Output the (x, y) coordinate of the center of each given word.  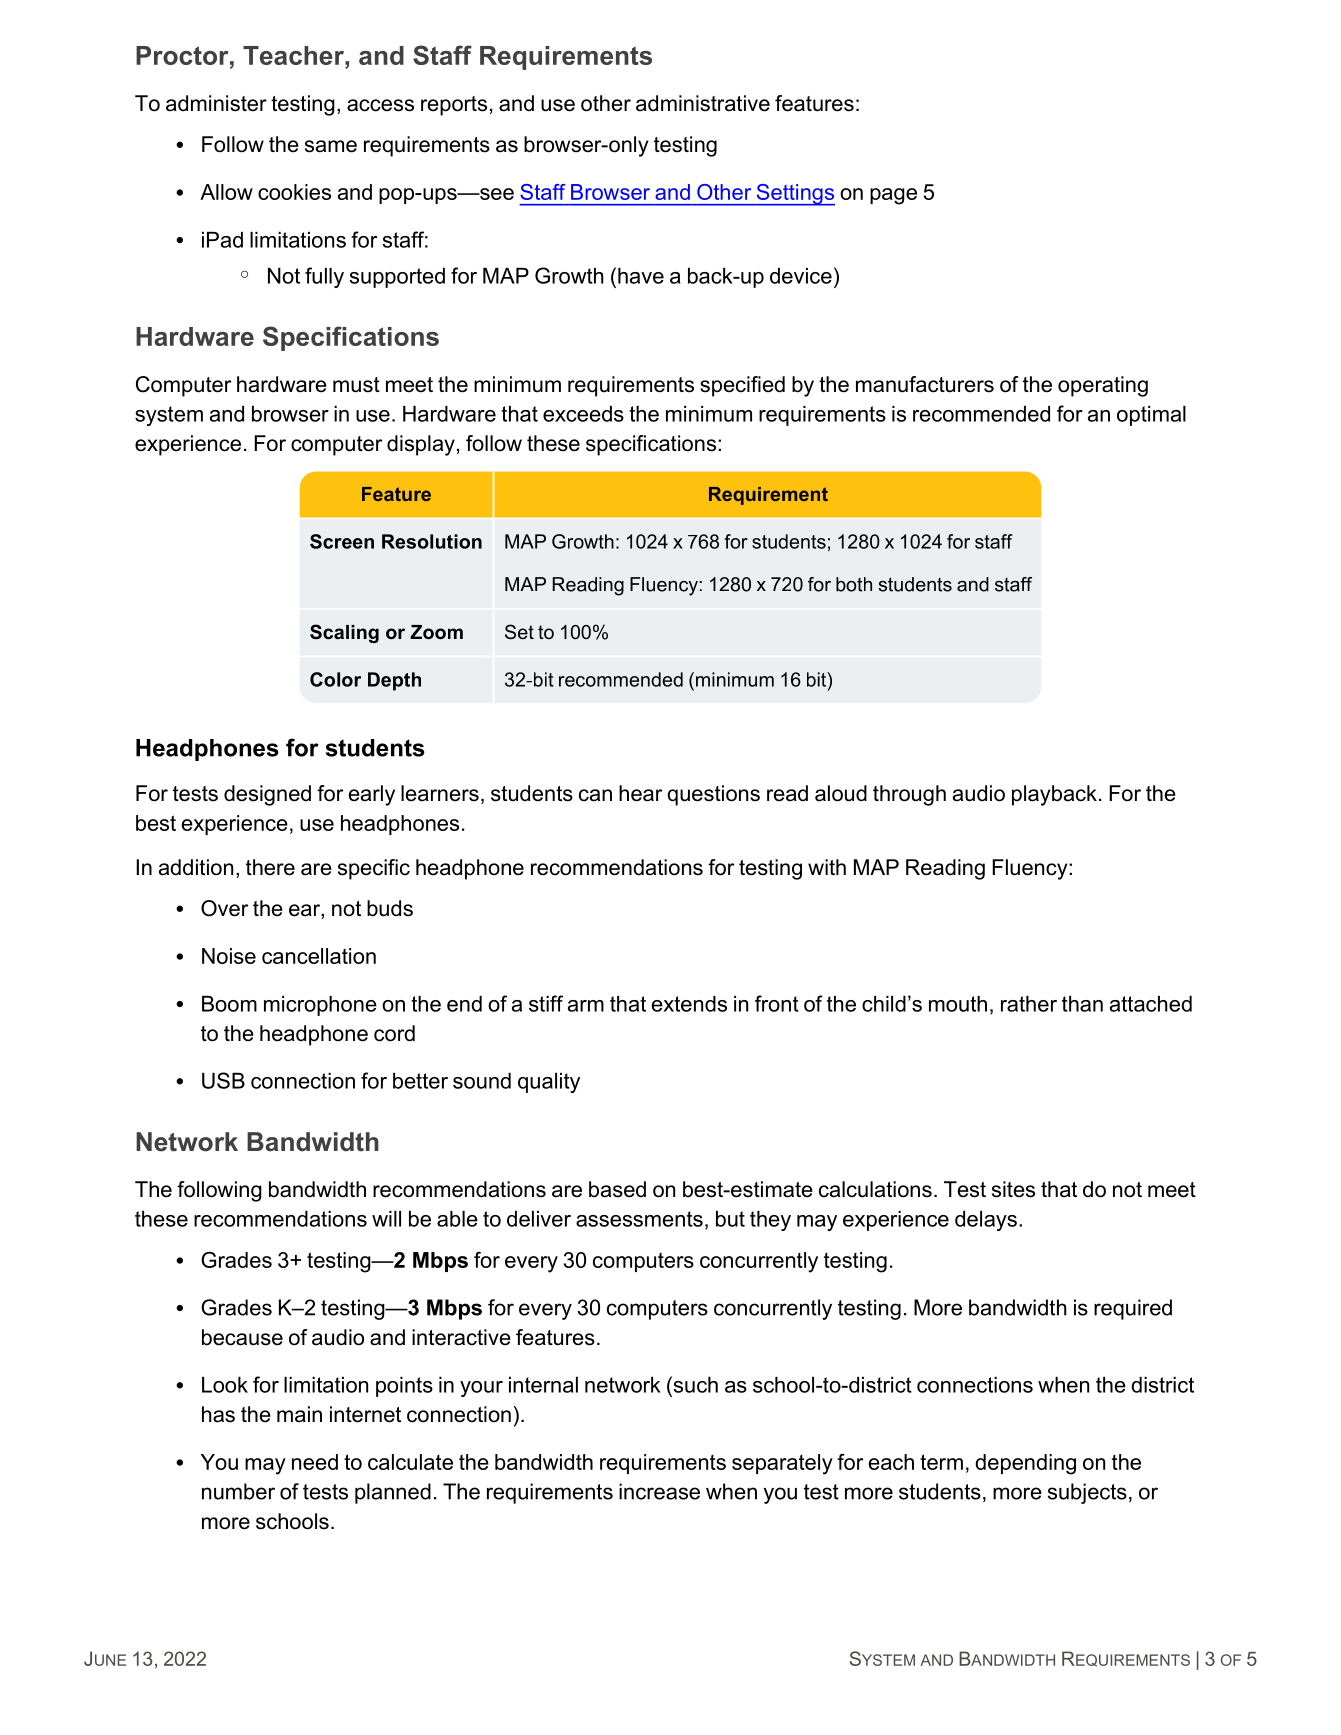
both (854, 584)
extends (689, 1004)
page (893, 196)
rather (1029, 1004)
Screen (342, 541)
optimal (1151, 416)
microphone (320, 1006)
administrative (703, 103)
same (331, 146)
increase (659, 1491)
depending (1025, 1464)
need (315, 1462)
